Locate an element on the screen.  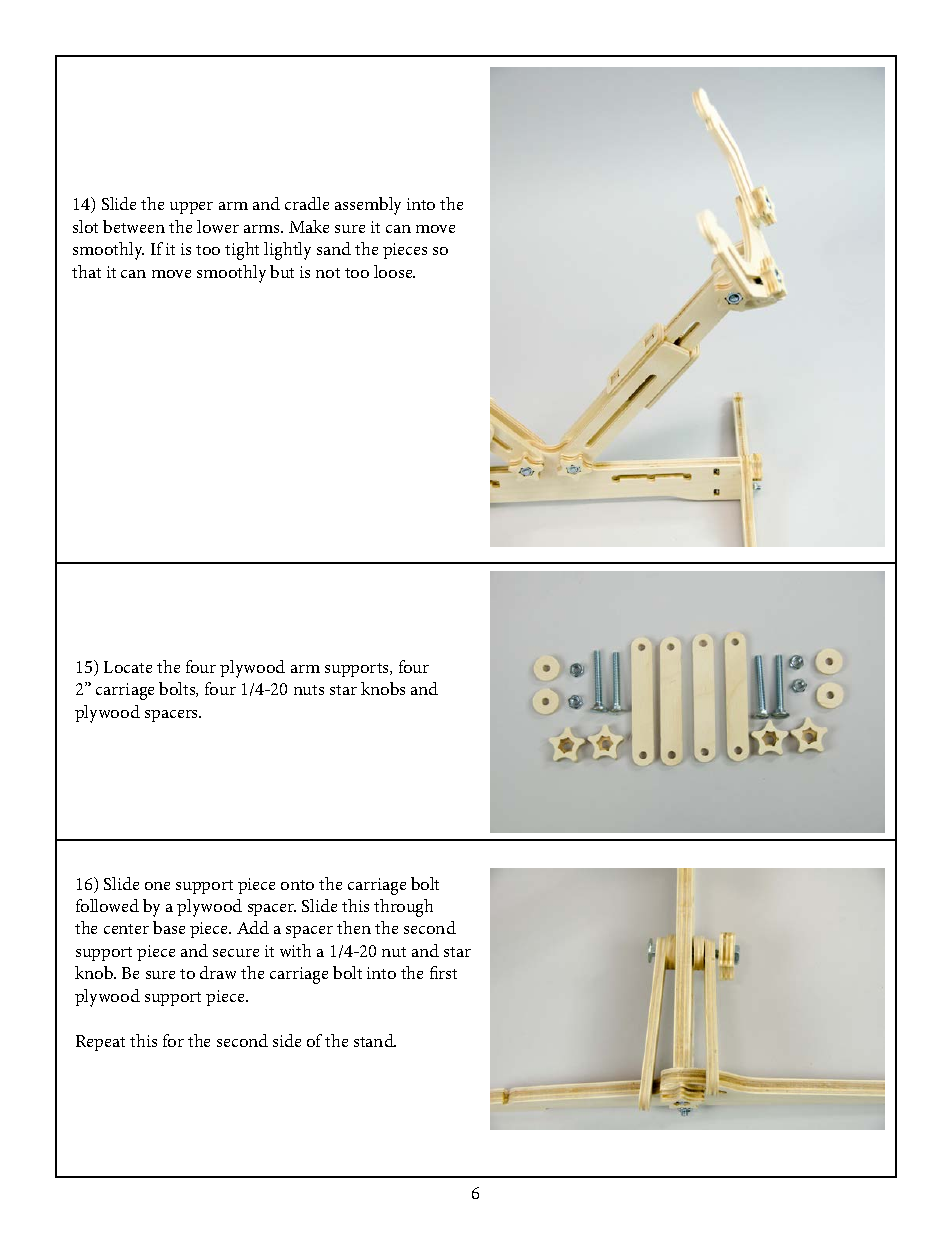
side is located at coordinates (287, 1040).
